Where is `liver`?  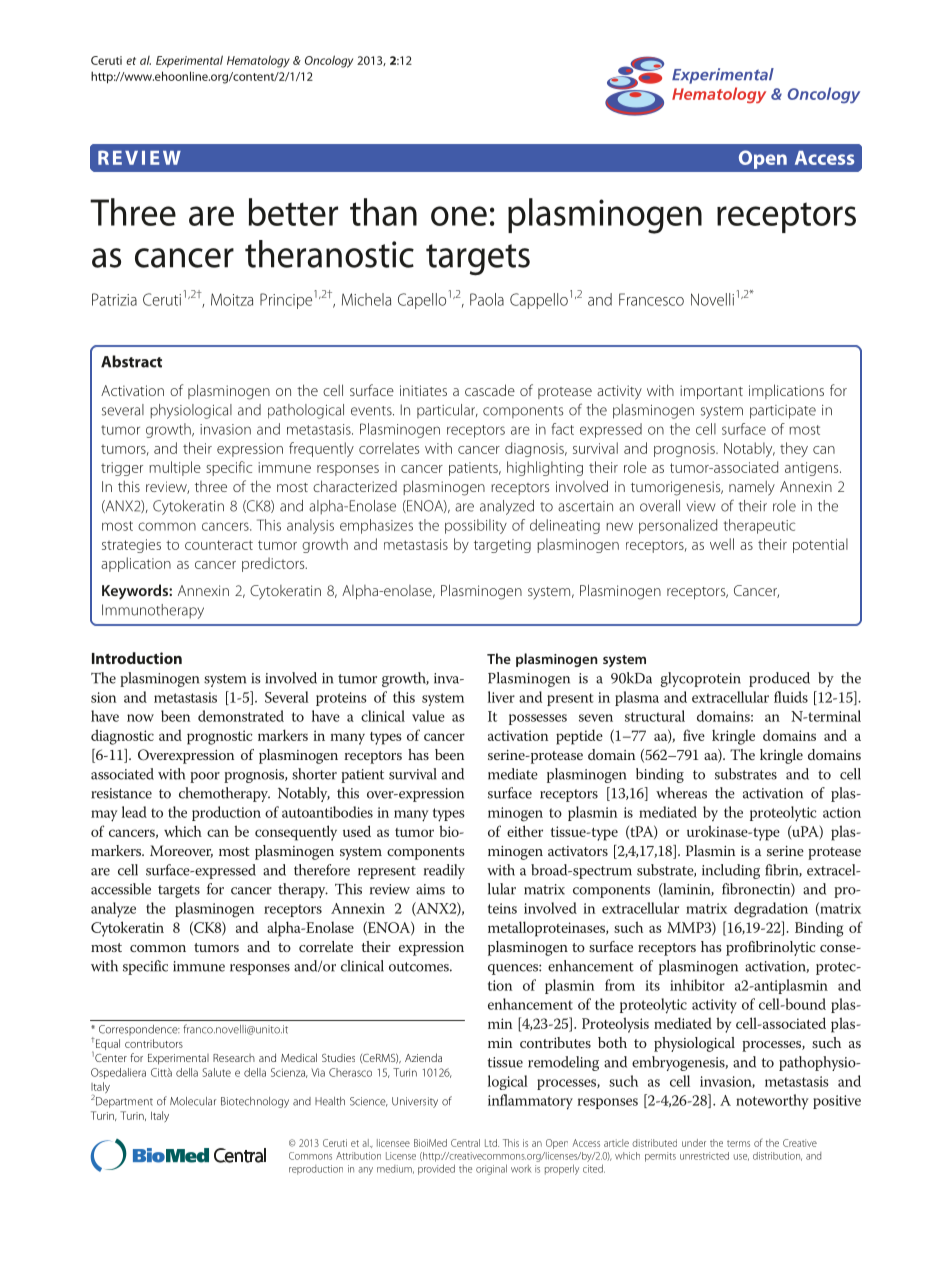
liver is located at coordinates (501, 697).
